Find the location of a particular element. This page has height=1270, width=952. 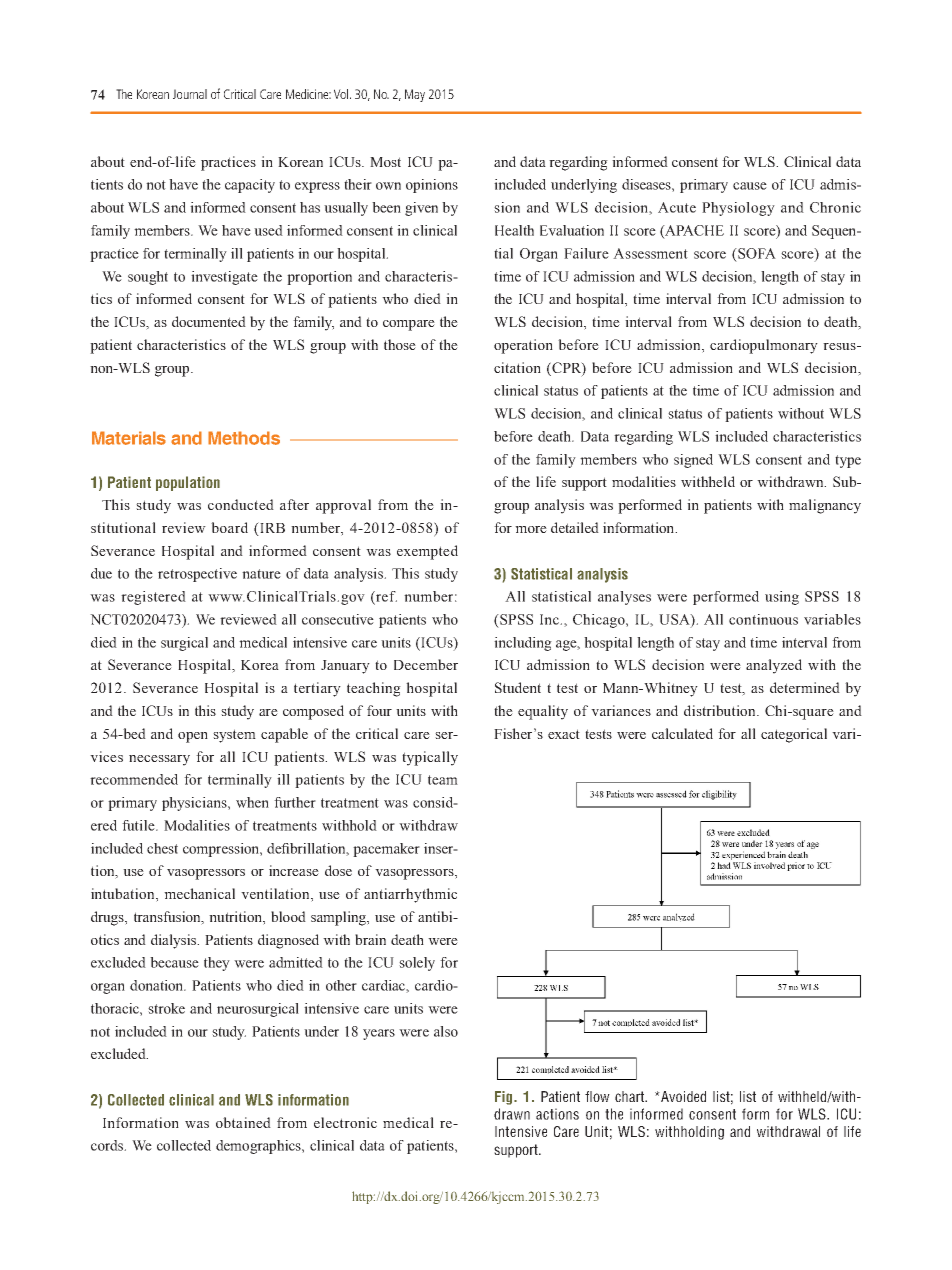

Physiology is located at coordinates (738, 209).
